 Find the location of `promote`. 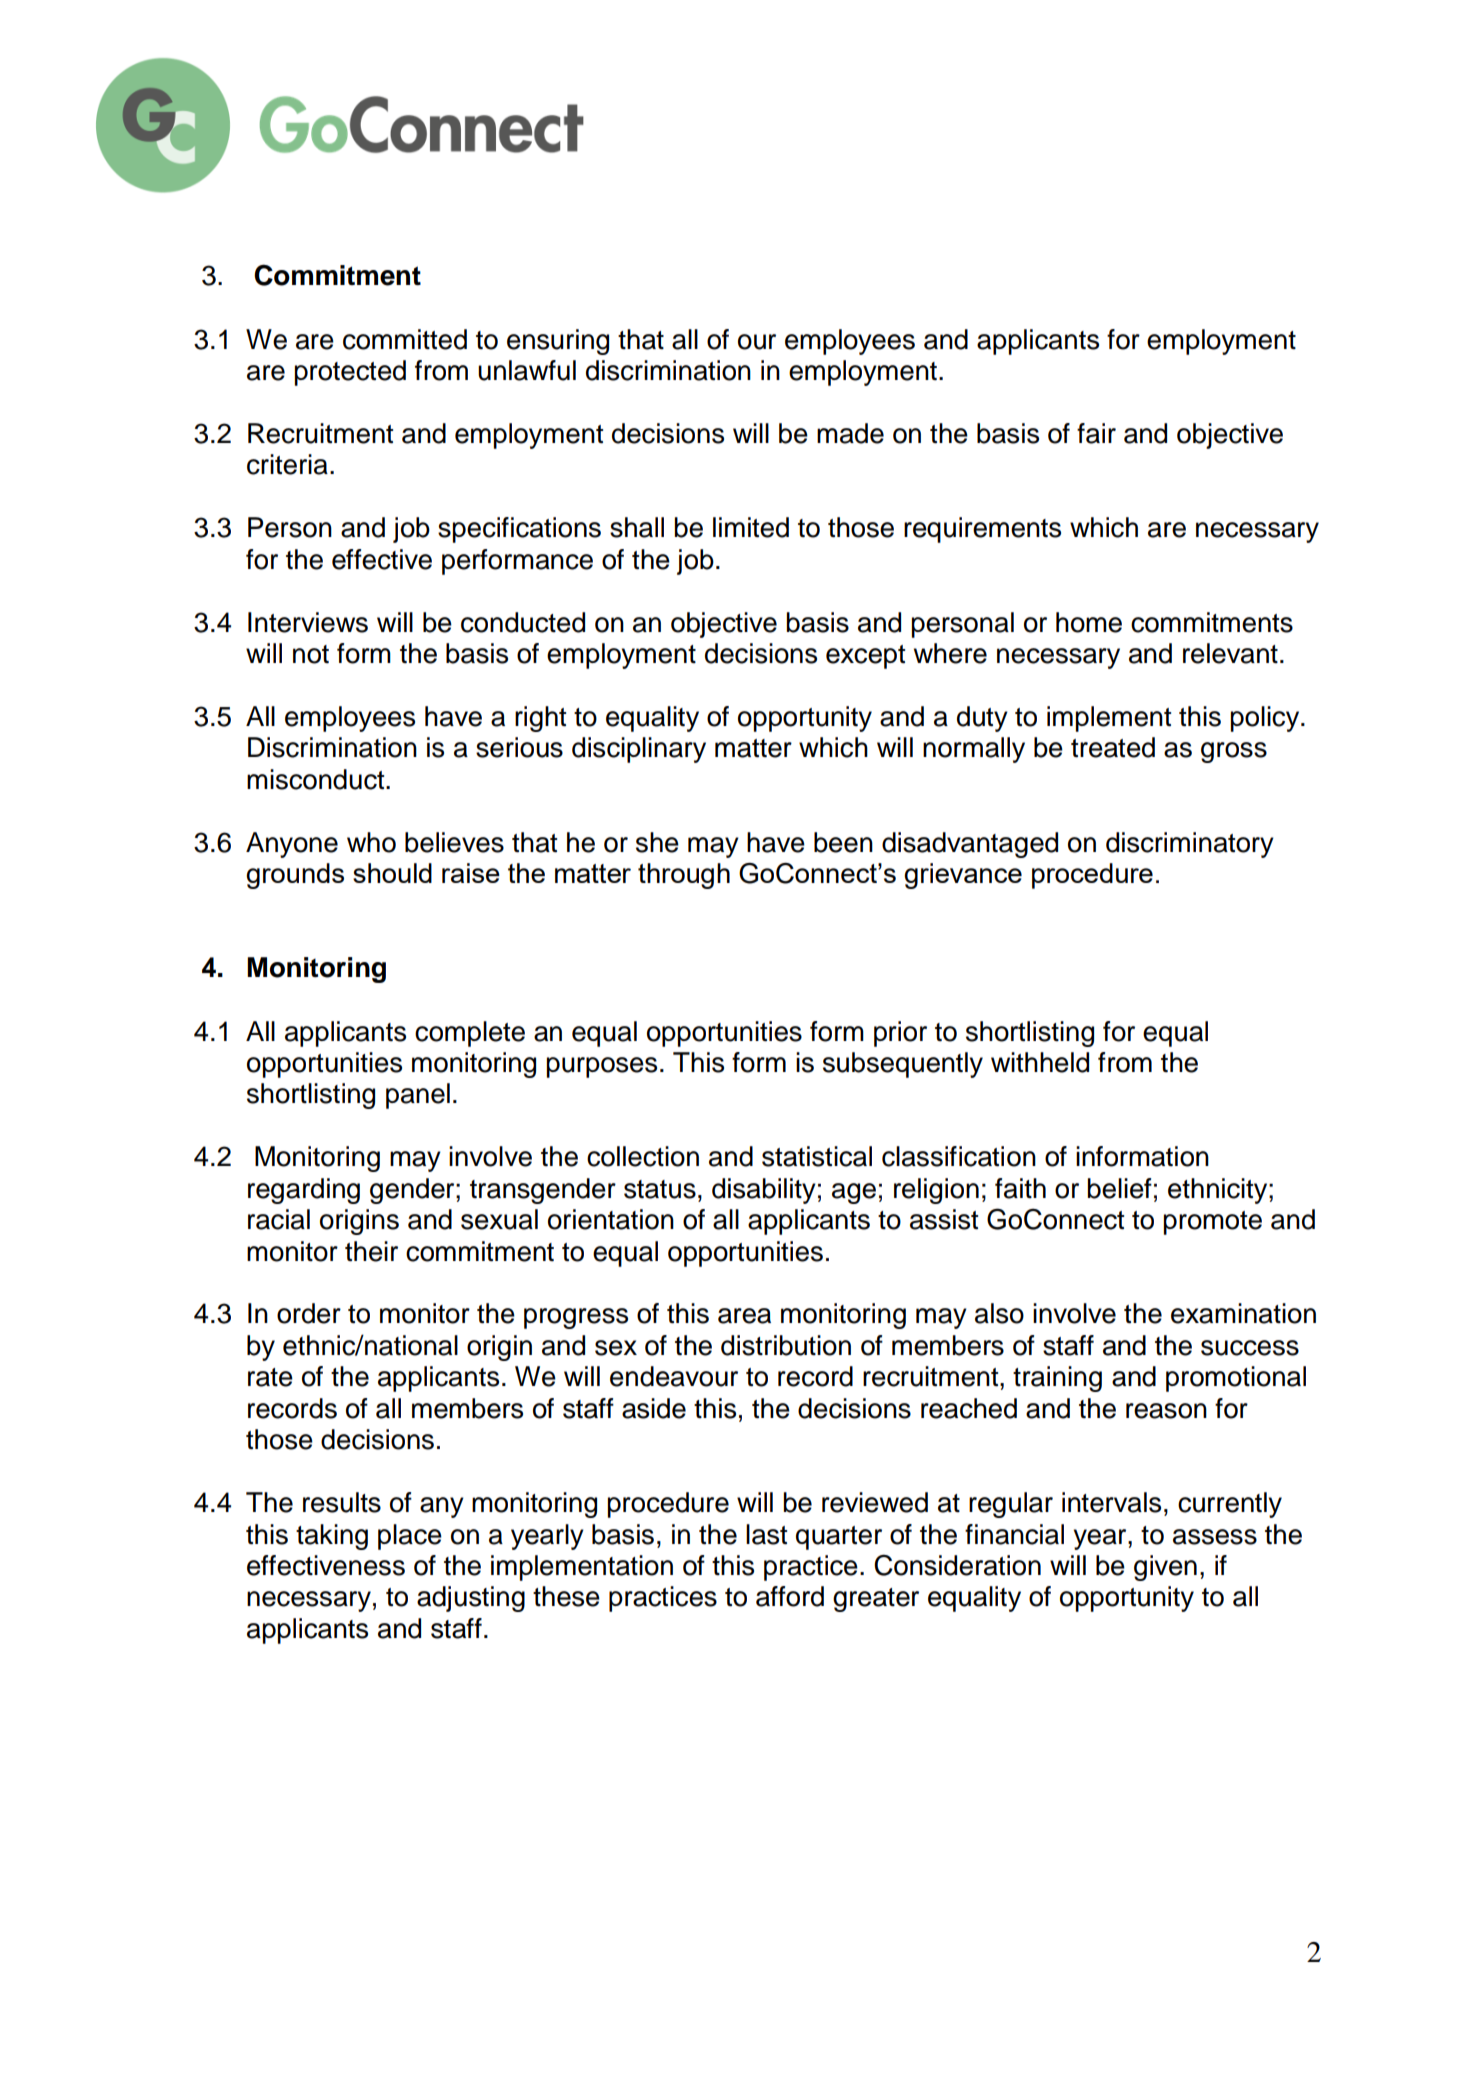

promote is located at coordinates (1213, 1223).
